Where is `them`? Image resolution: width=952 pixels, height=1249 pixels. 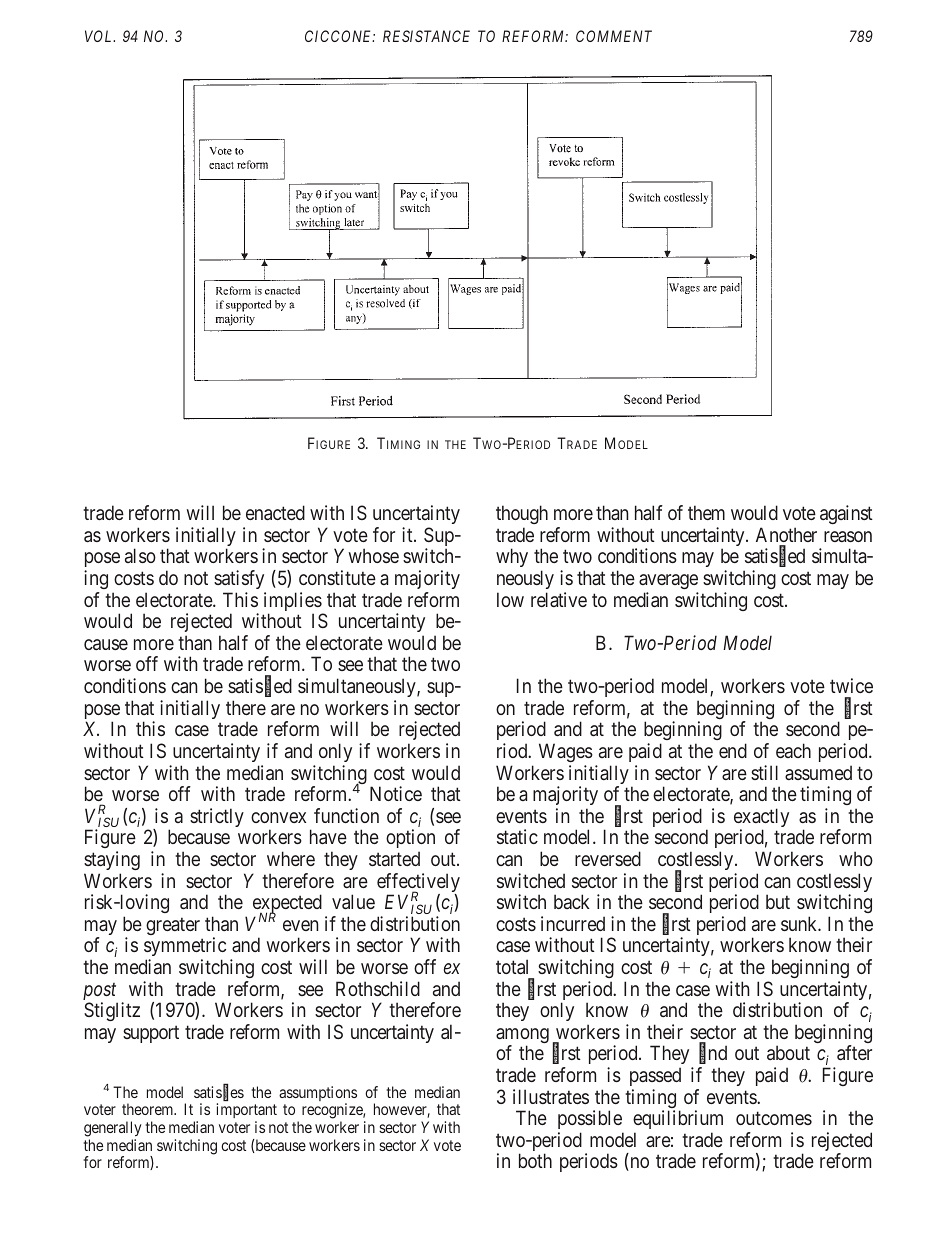
them is located at coordinates (706, 512).
